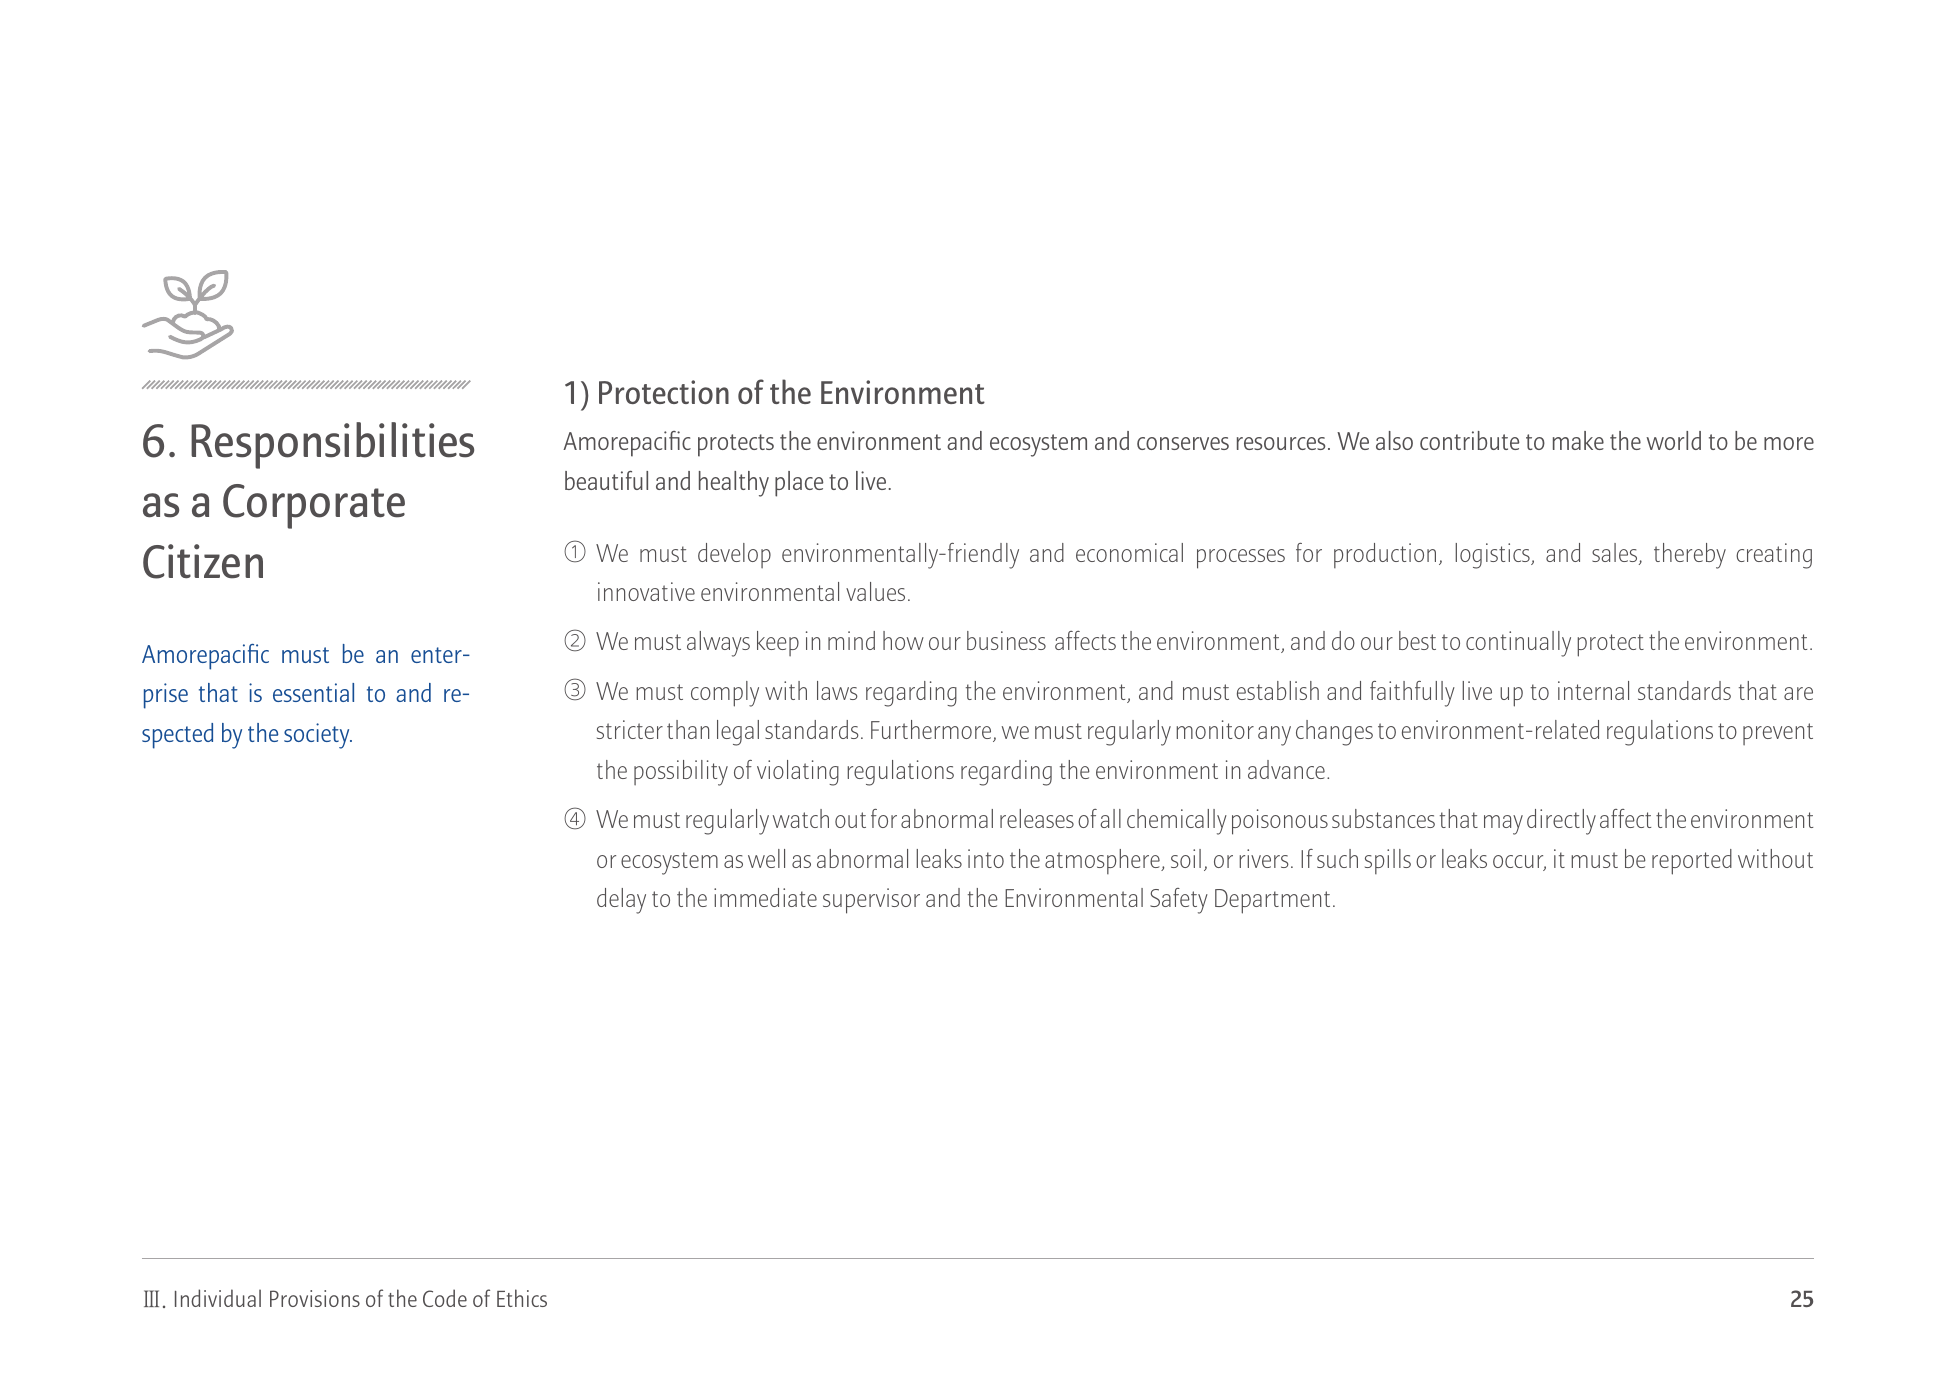  I want to click on delay, so click(621, 901).
